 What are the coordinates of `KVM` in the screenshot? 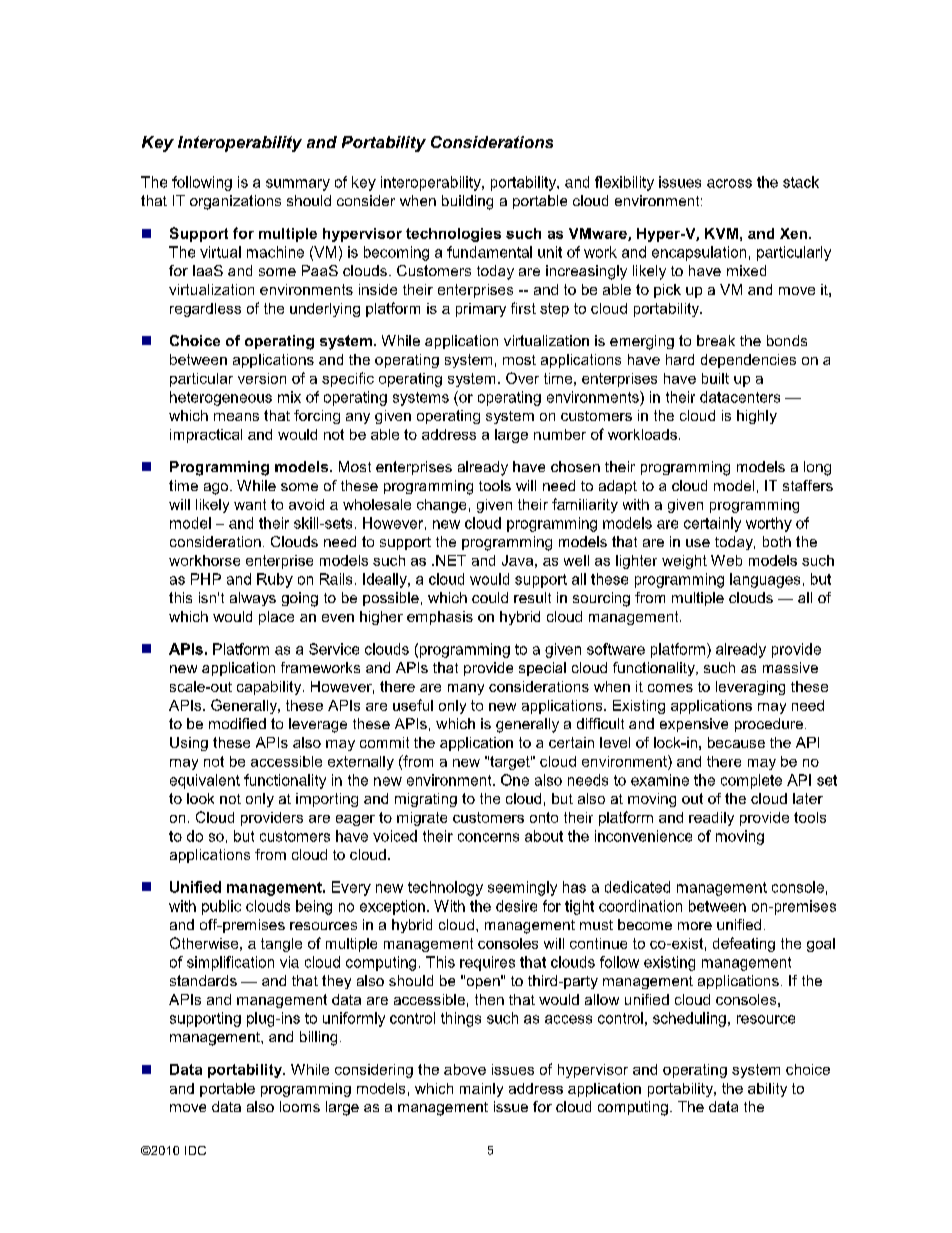 It's located at (721, 233).
